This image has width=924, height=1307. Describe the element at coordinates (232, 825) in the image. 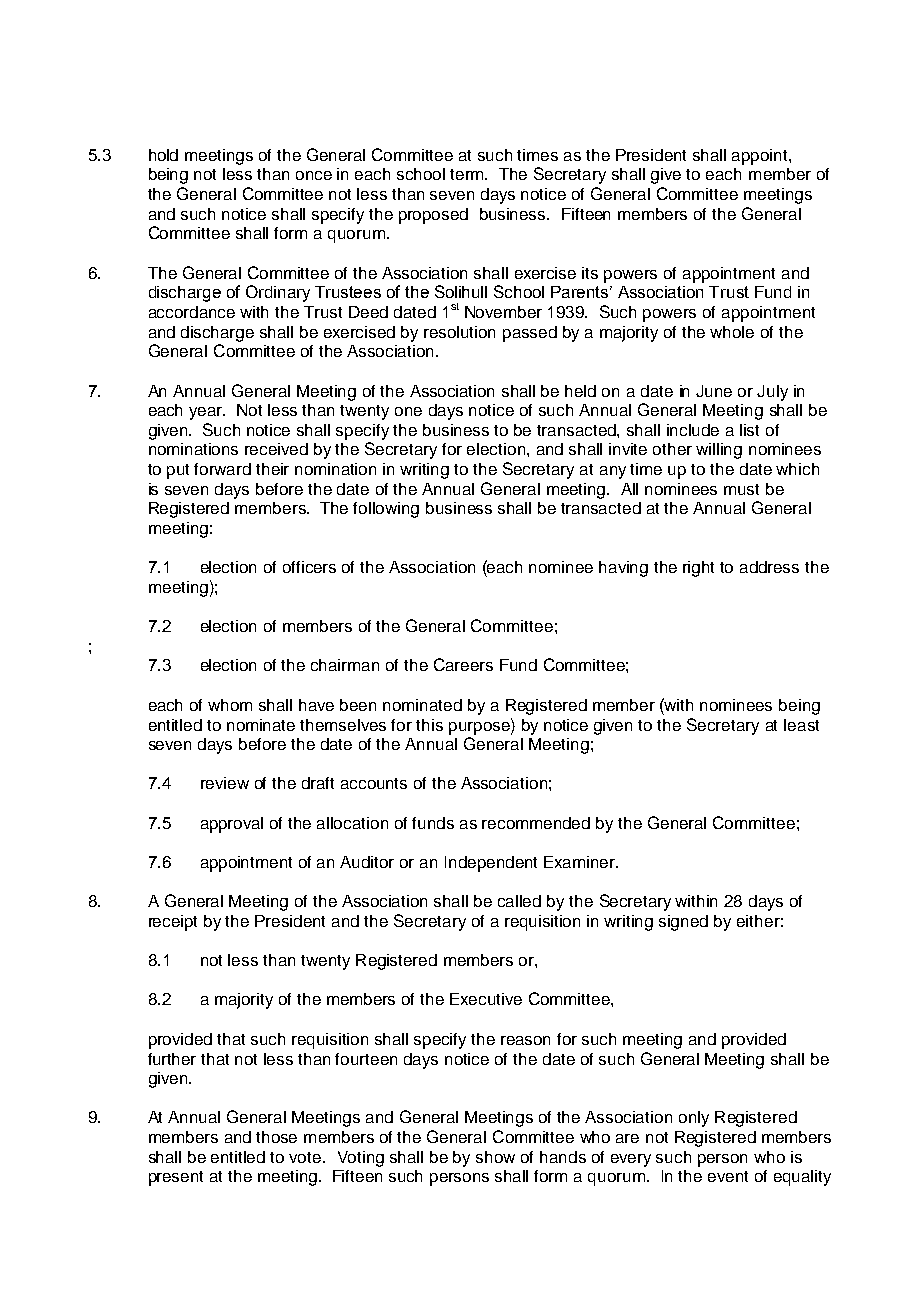

I see `approval` at that location.
